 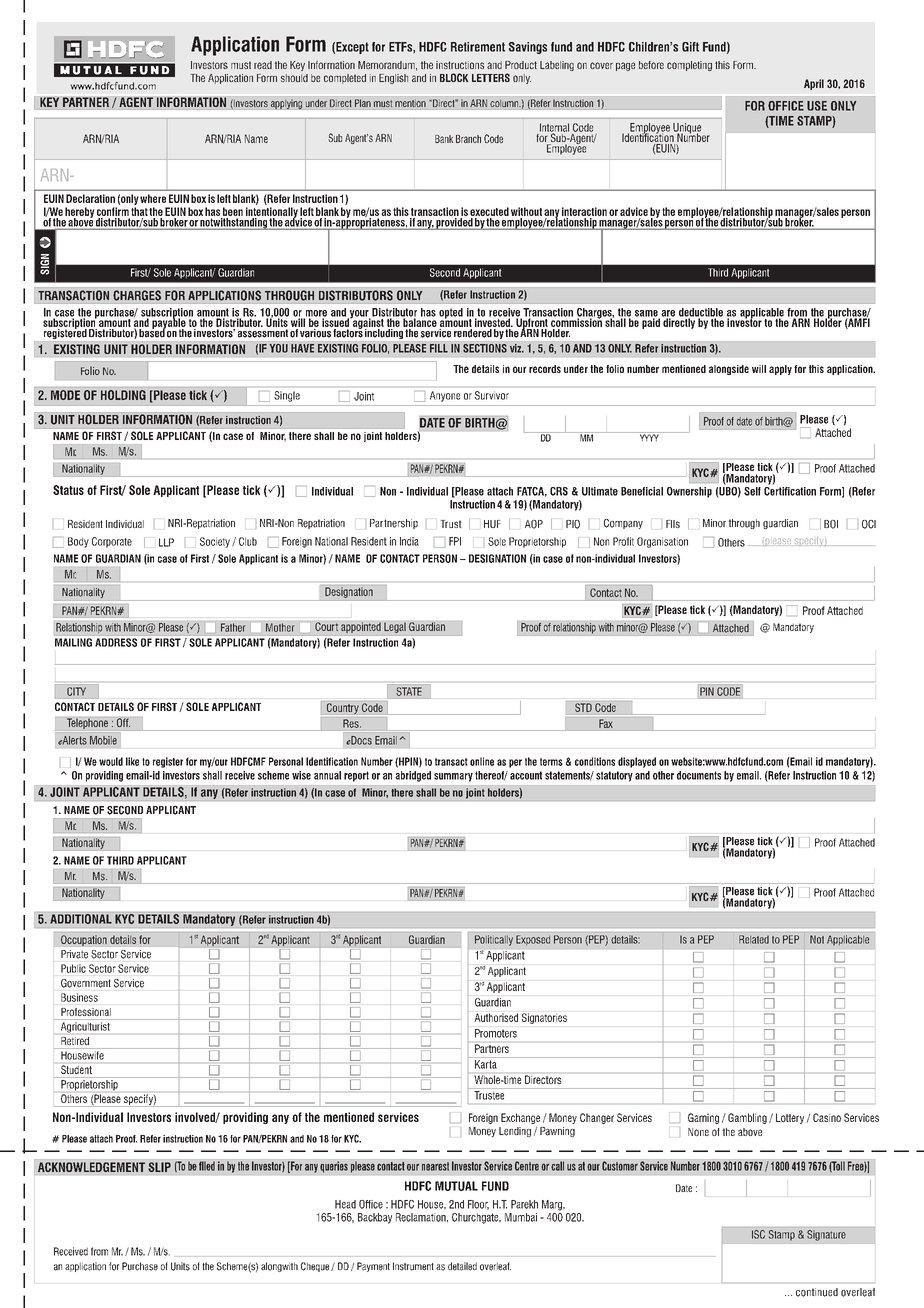 I want to click on India, so click(x=409, y=541).
